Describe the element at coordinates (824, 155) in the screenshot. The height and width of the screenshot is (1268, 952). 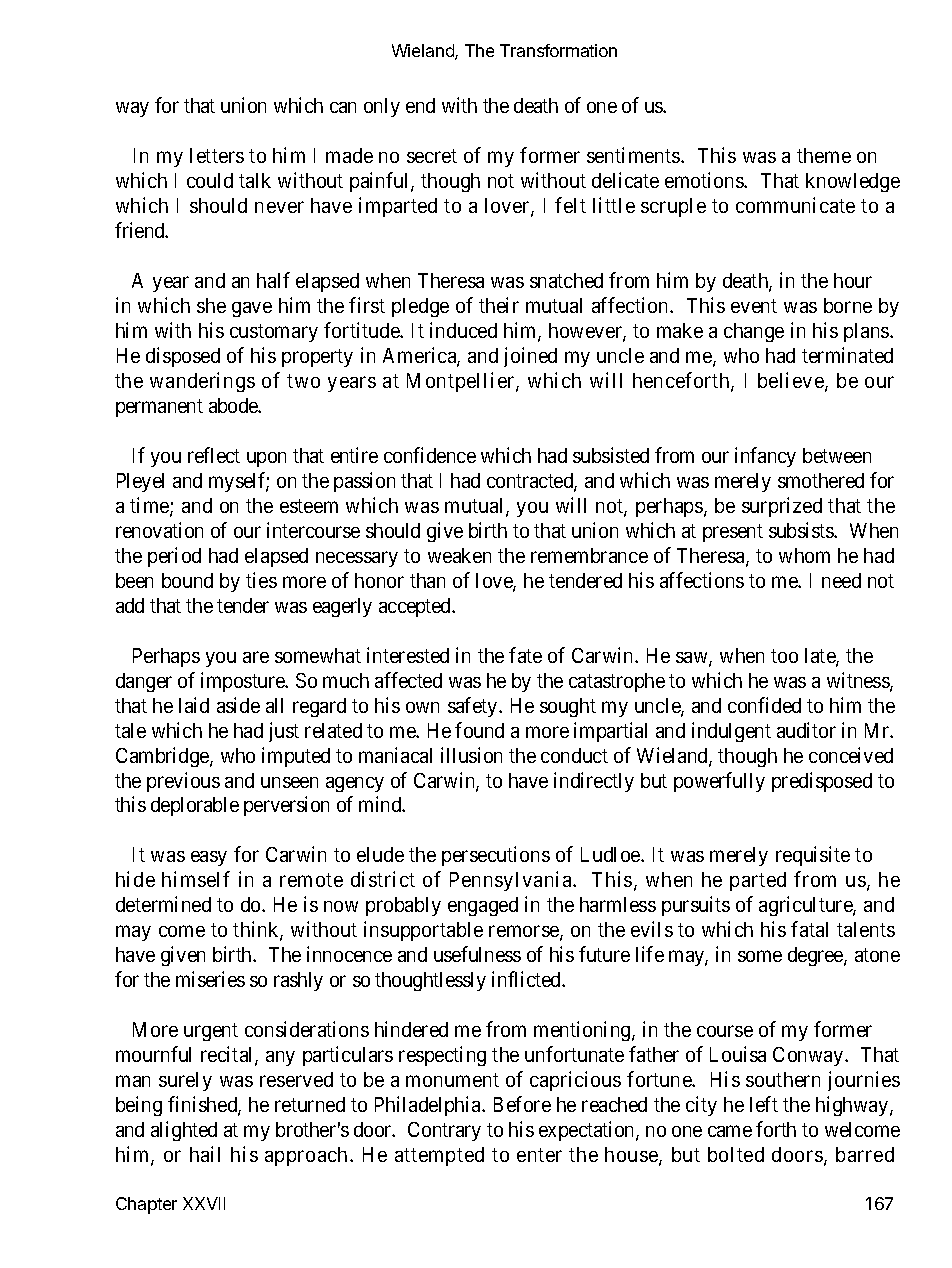
I see `theme` at that location.
